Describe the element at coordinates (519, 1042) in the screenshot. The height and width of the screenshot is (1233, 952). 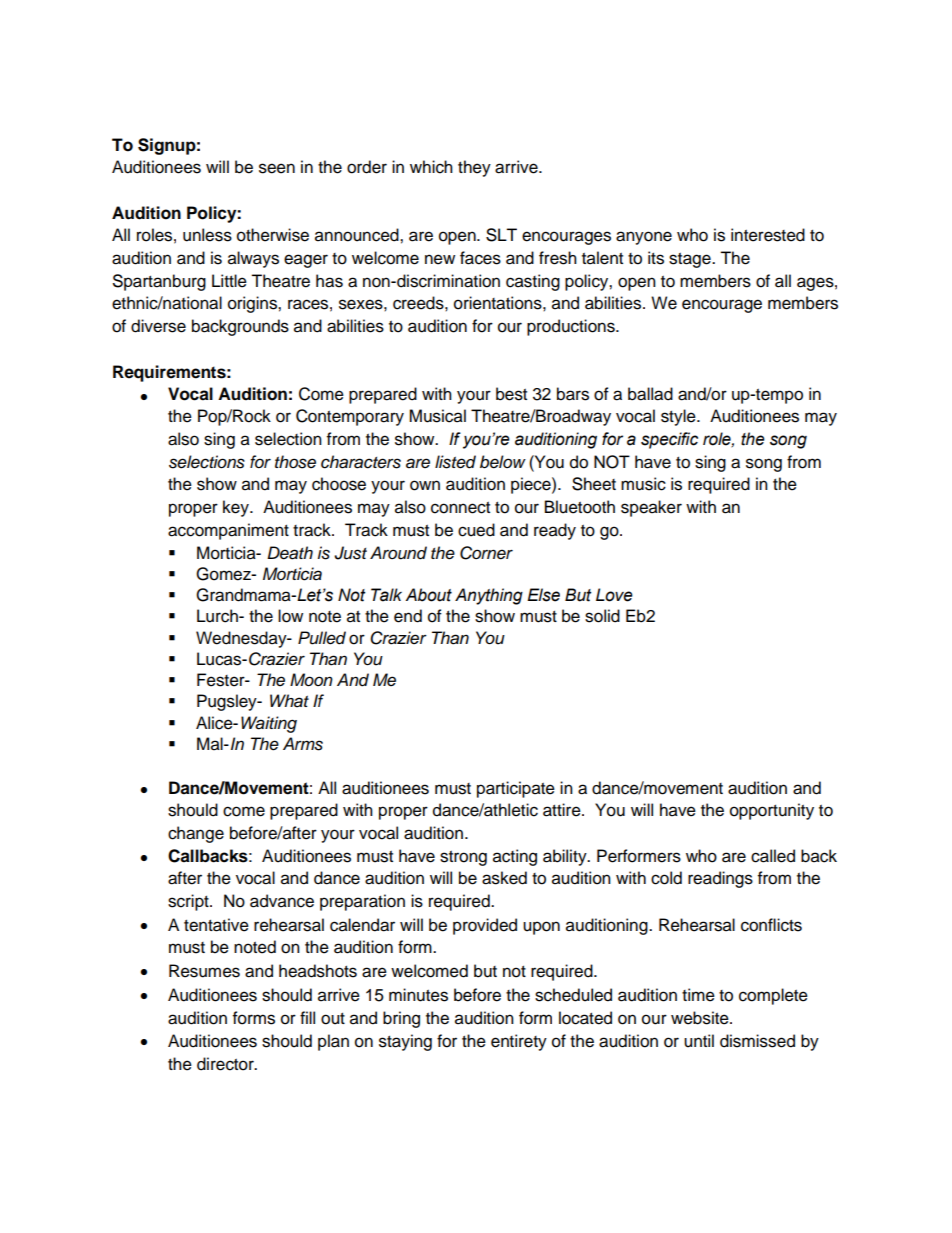
I see `entirety` at that location.
